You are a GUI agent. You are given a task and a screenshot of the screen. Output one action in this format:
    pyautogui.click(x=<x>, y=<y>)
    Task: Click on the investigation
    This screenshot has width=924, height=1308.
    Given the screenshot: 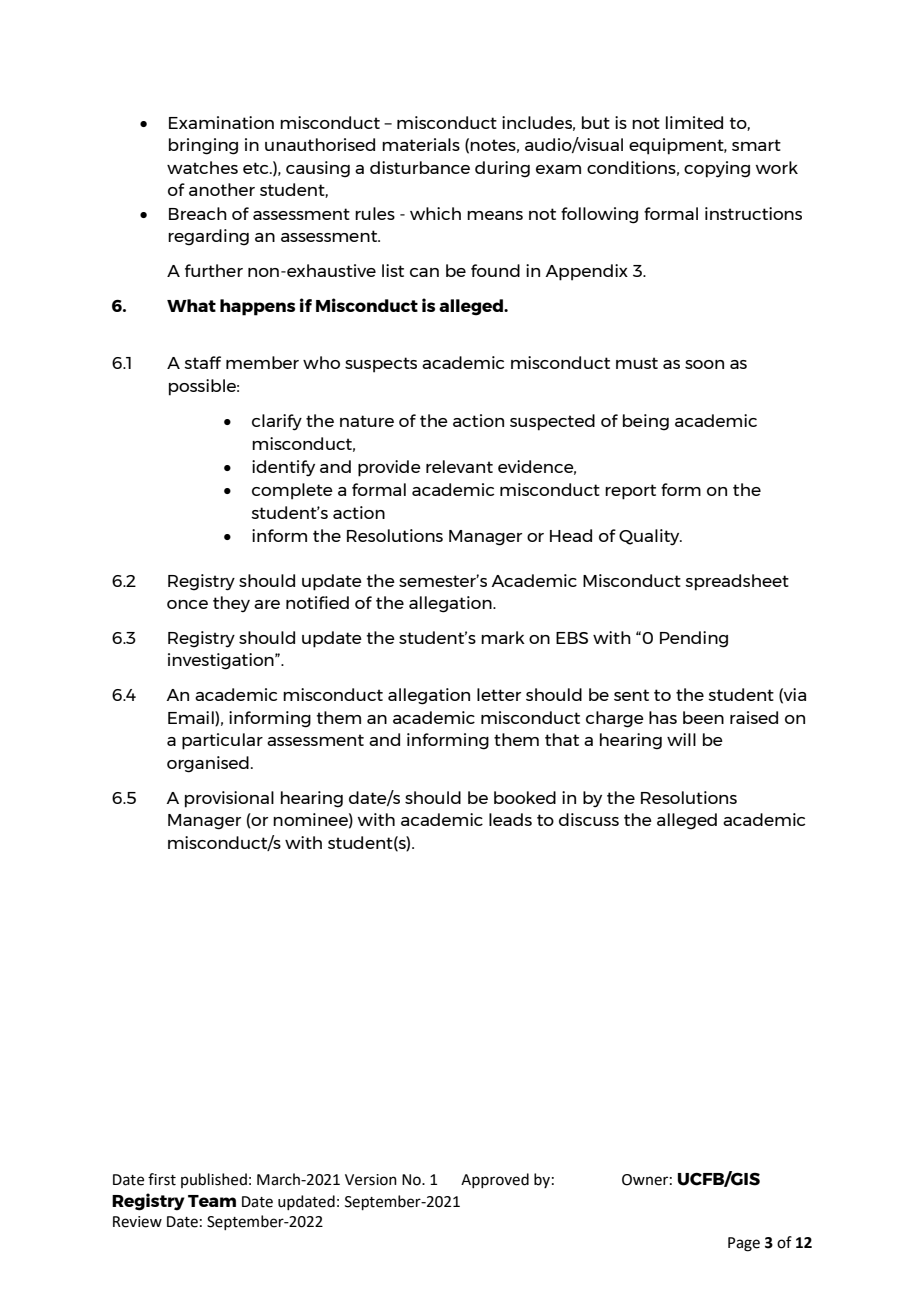 What is the action you would take?
    pyautogui.click(x=222, y=661)
